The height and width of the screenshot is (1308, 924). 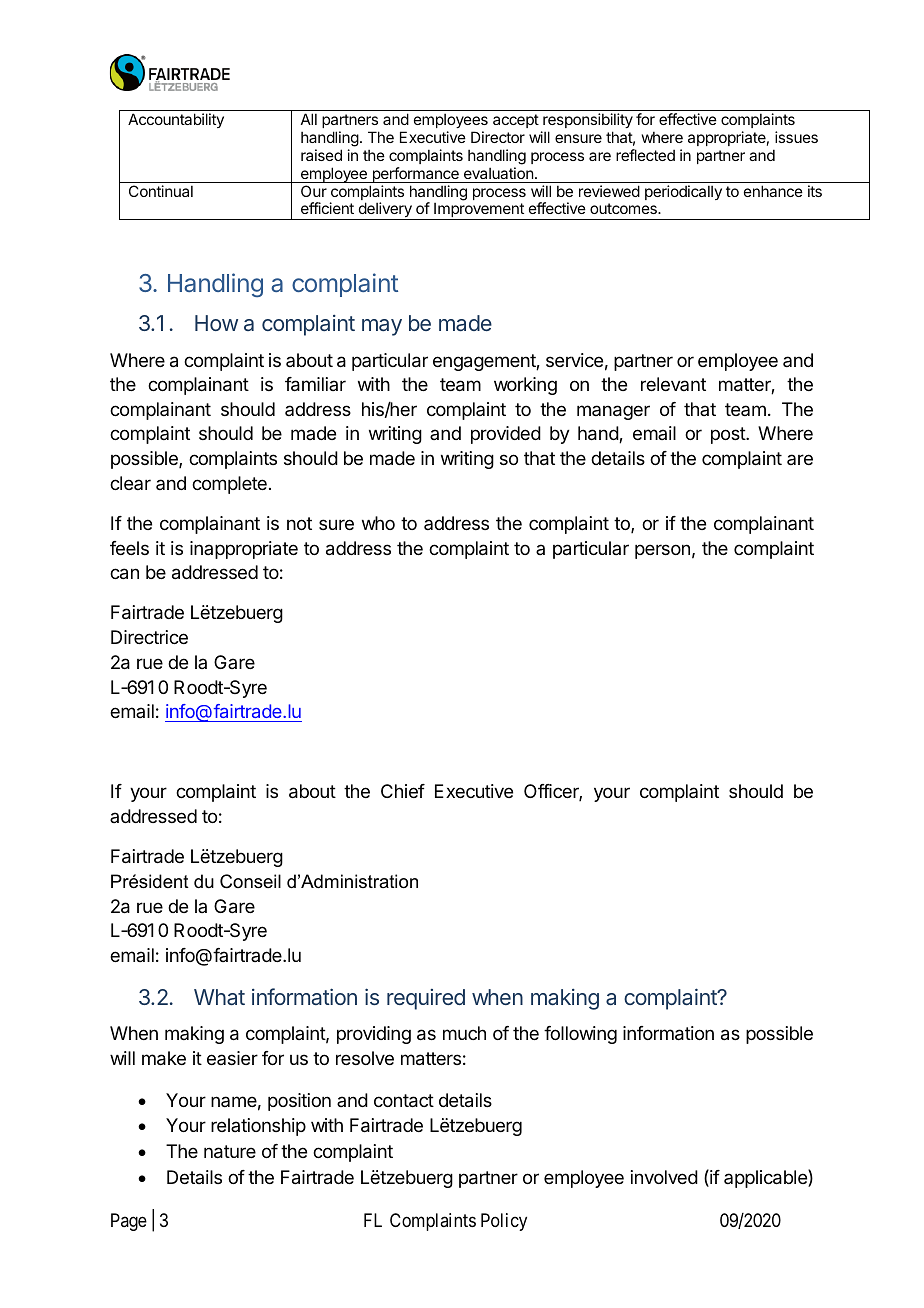 What do you see at coordinates (403, 791) in the screenshot?
I see `Chief` at bounding box center [403, 791].
